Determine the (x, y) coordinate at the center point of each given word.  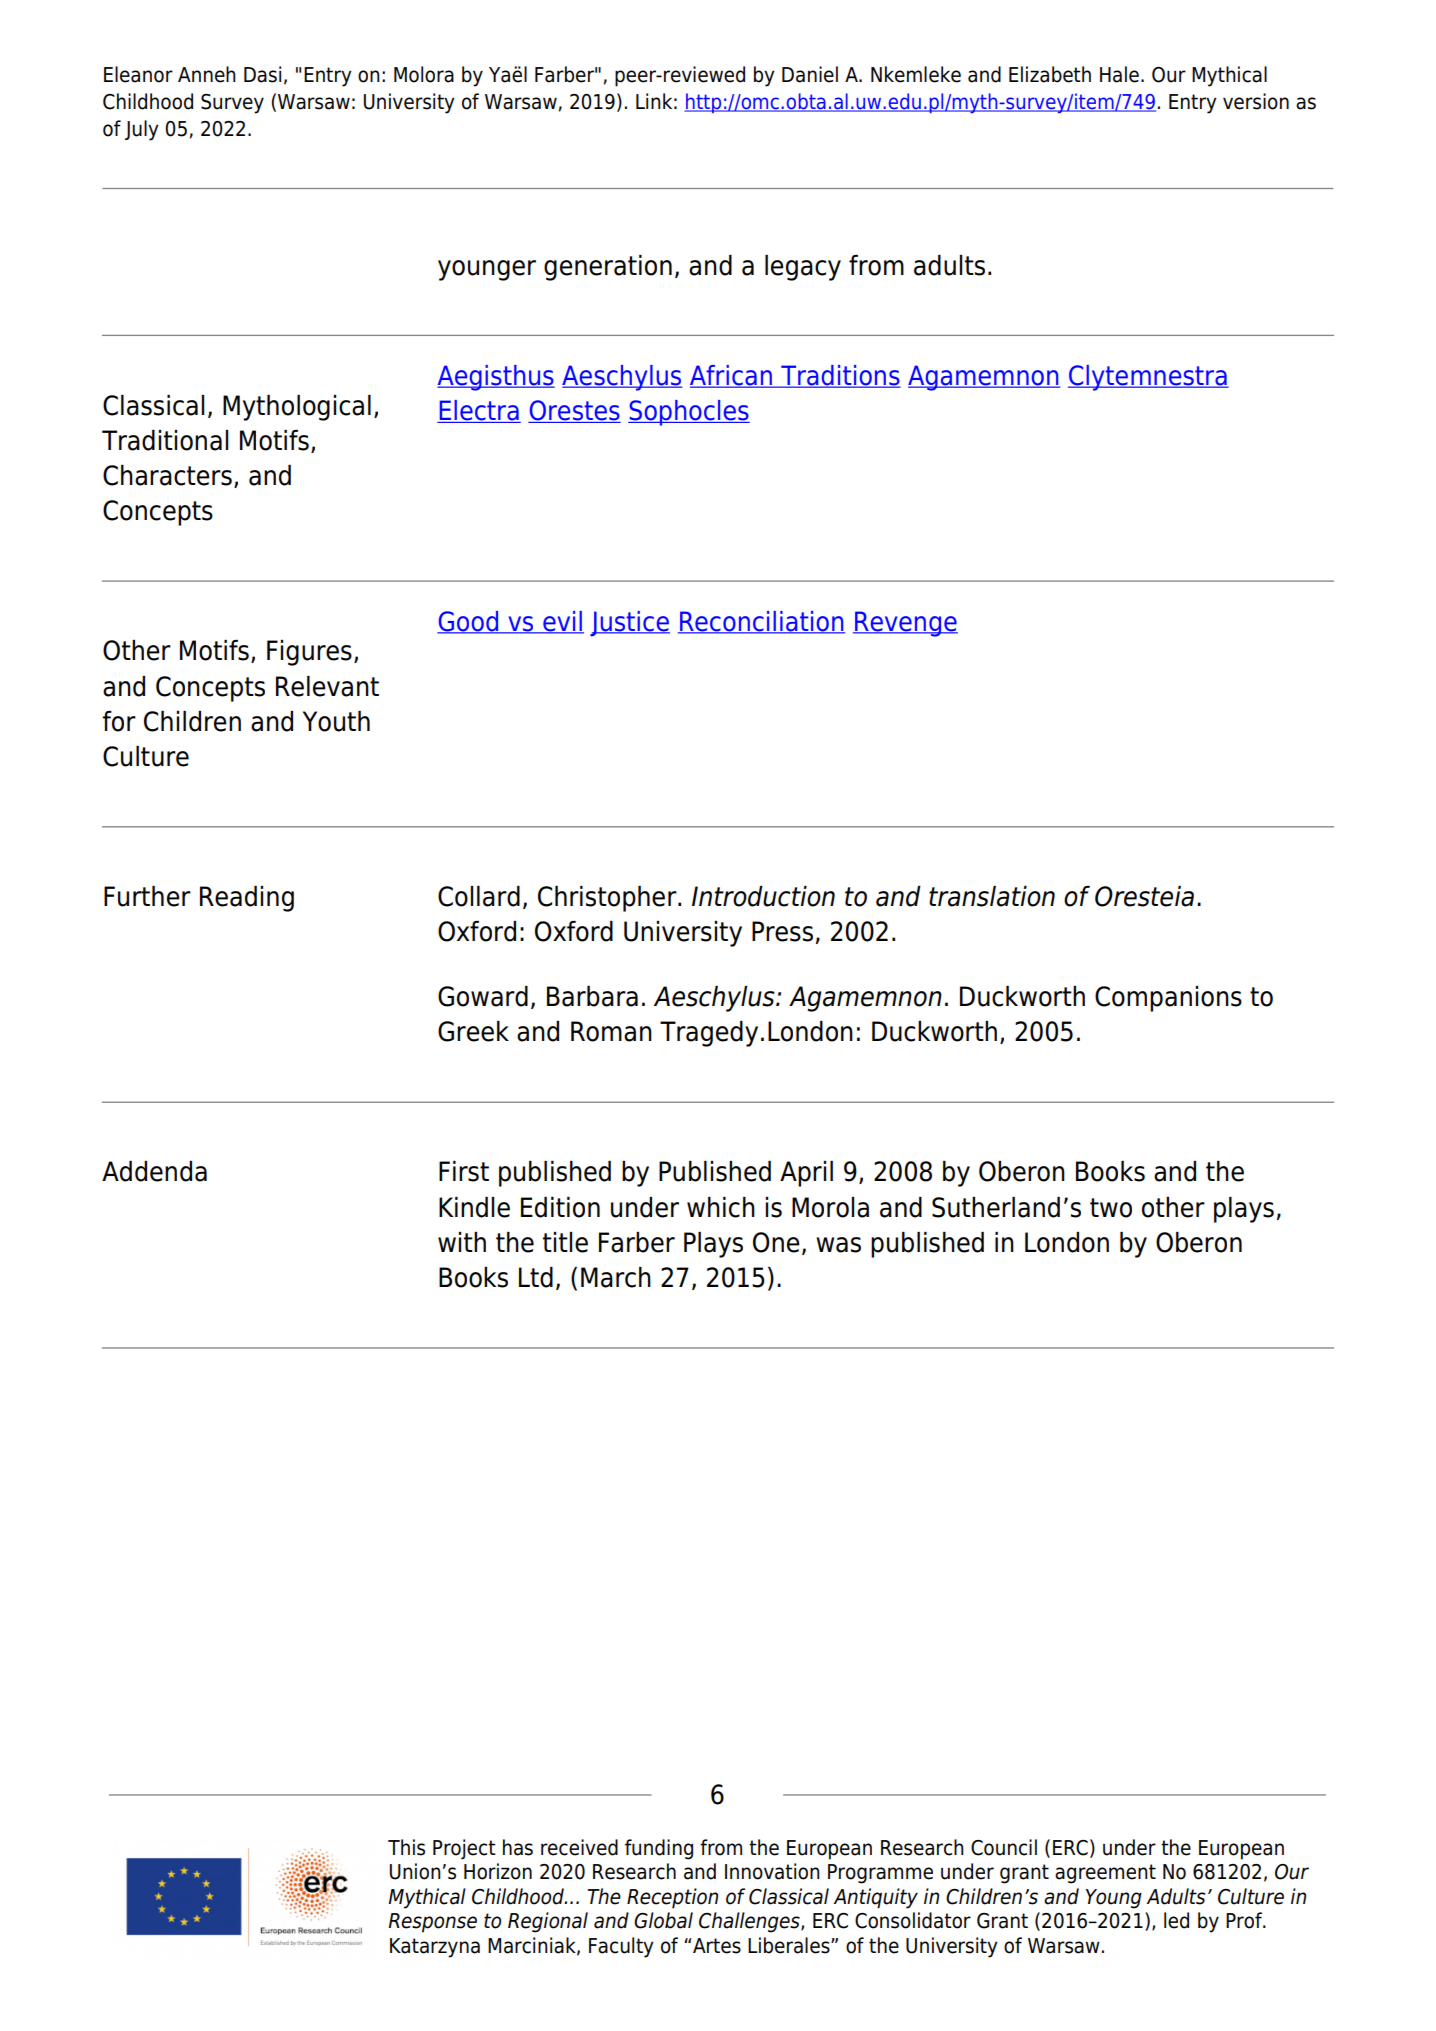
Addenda (154, 1171)
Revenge (905, 624)
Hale (1119, 74)
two (1111, 1208)
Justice (630, 624)
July (142, 130)
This (406, 1847)
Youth (336, 721)
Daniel (810, 74)
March (616, 1277)
